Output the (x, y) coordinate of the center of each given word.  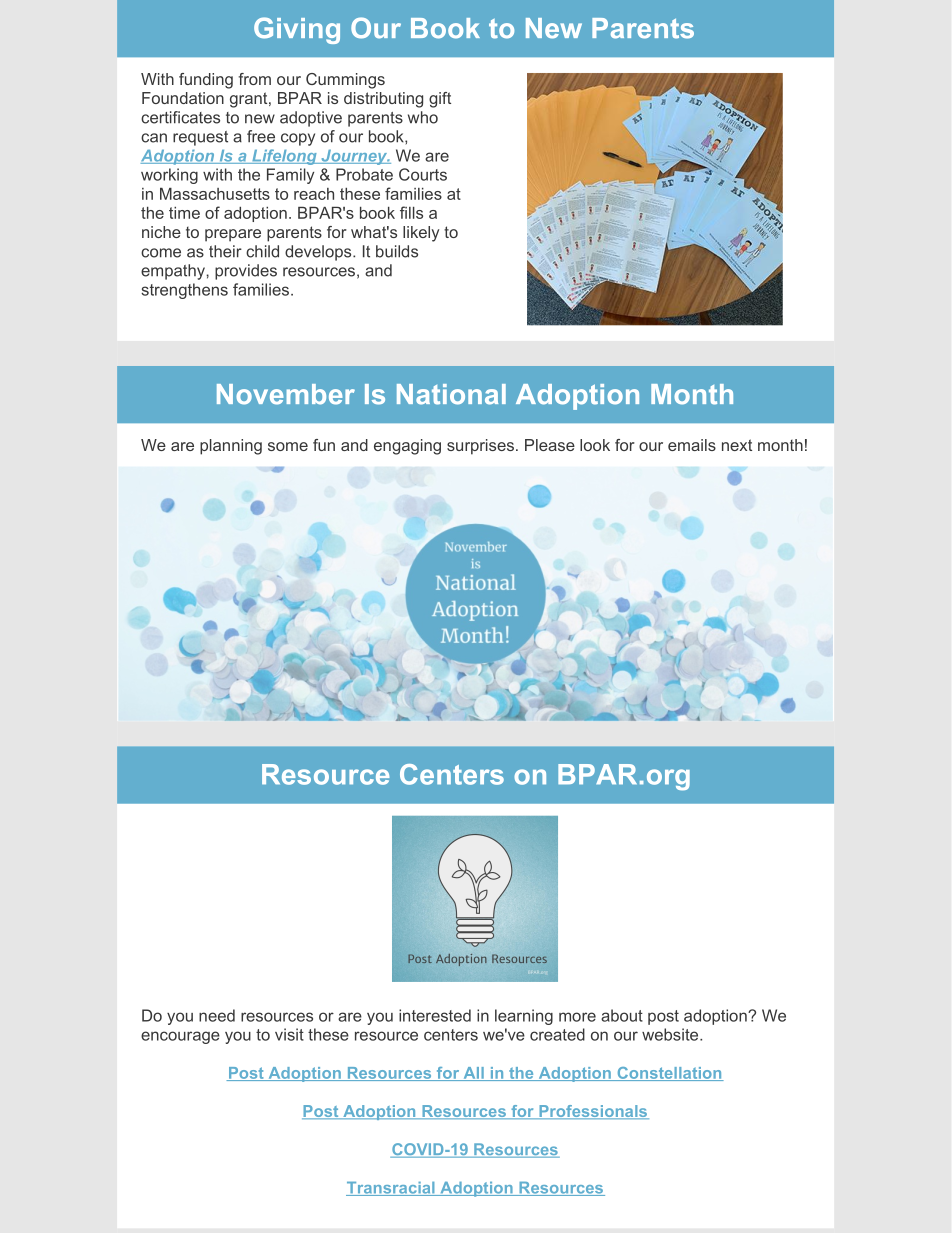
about (622, 1015)
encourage (180, 1037)
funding (206, 81)
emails (692, 445)
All (473, 1074)
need (217, 1015)
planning (231, 447)
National (451, 394)
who (423, 117)
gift (440, 100)
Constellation (669, 1074)
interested (435, 1015)
